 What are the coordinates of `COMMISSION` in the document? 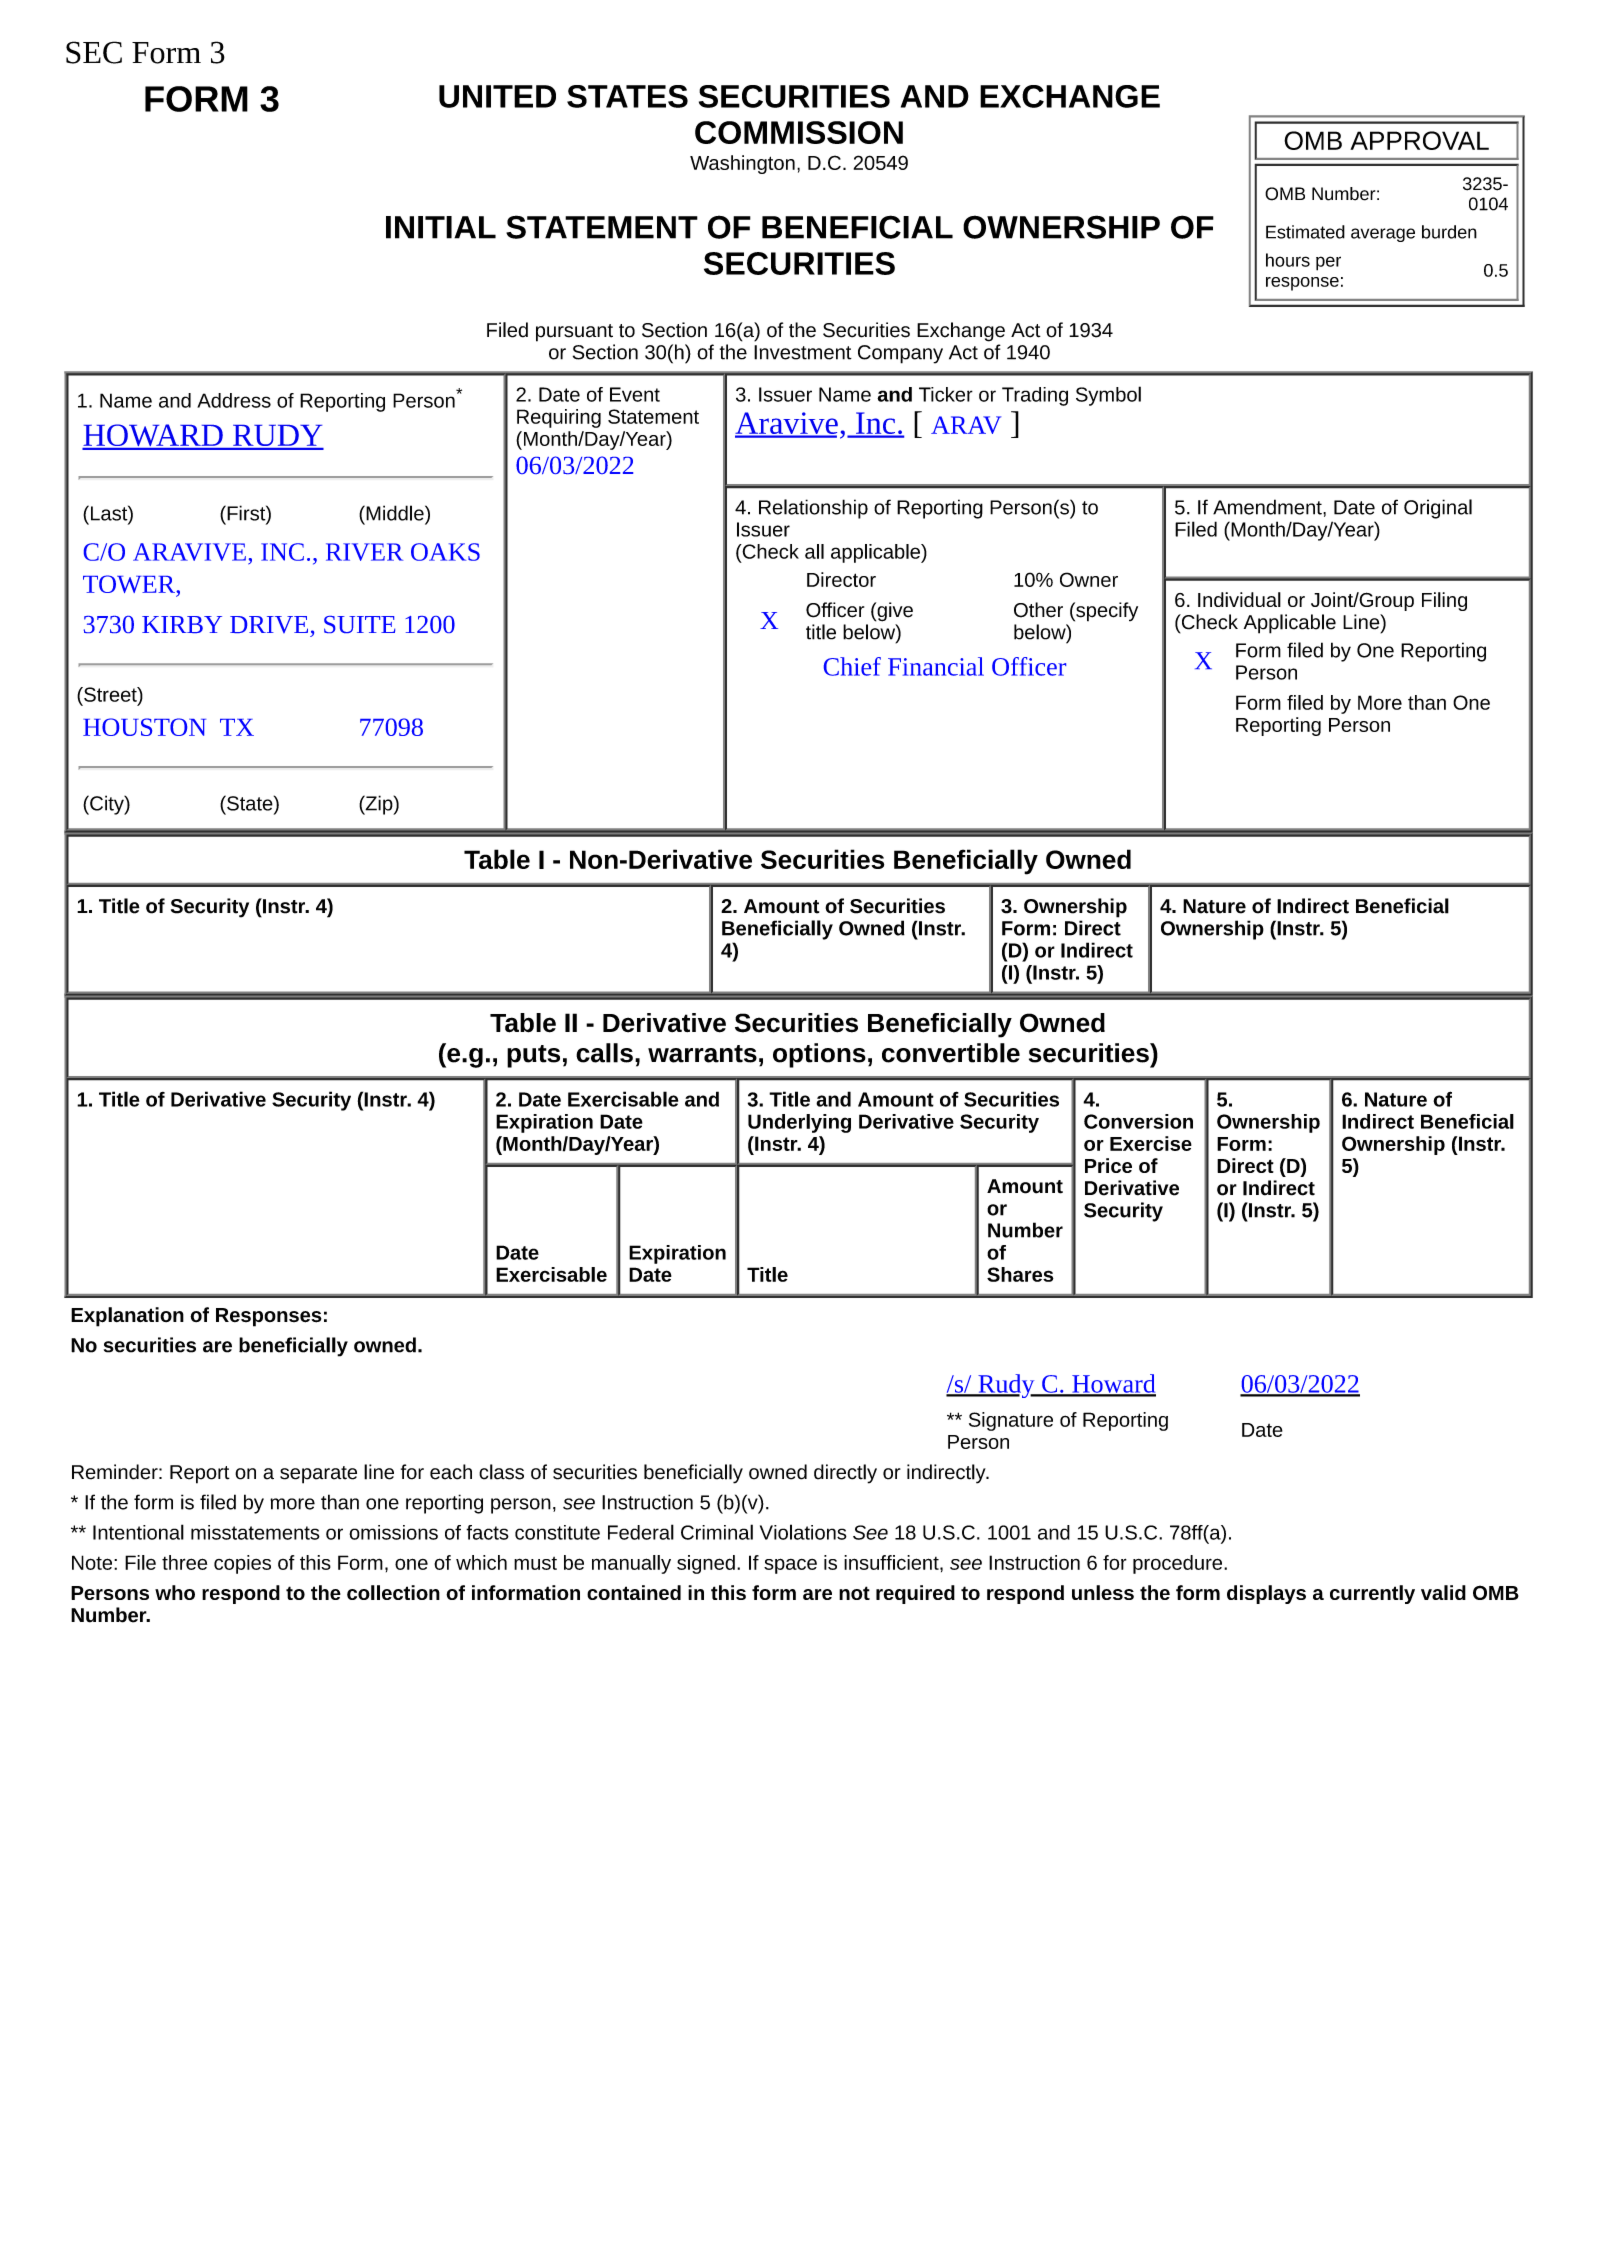 It's located at (799, 132).
